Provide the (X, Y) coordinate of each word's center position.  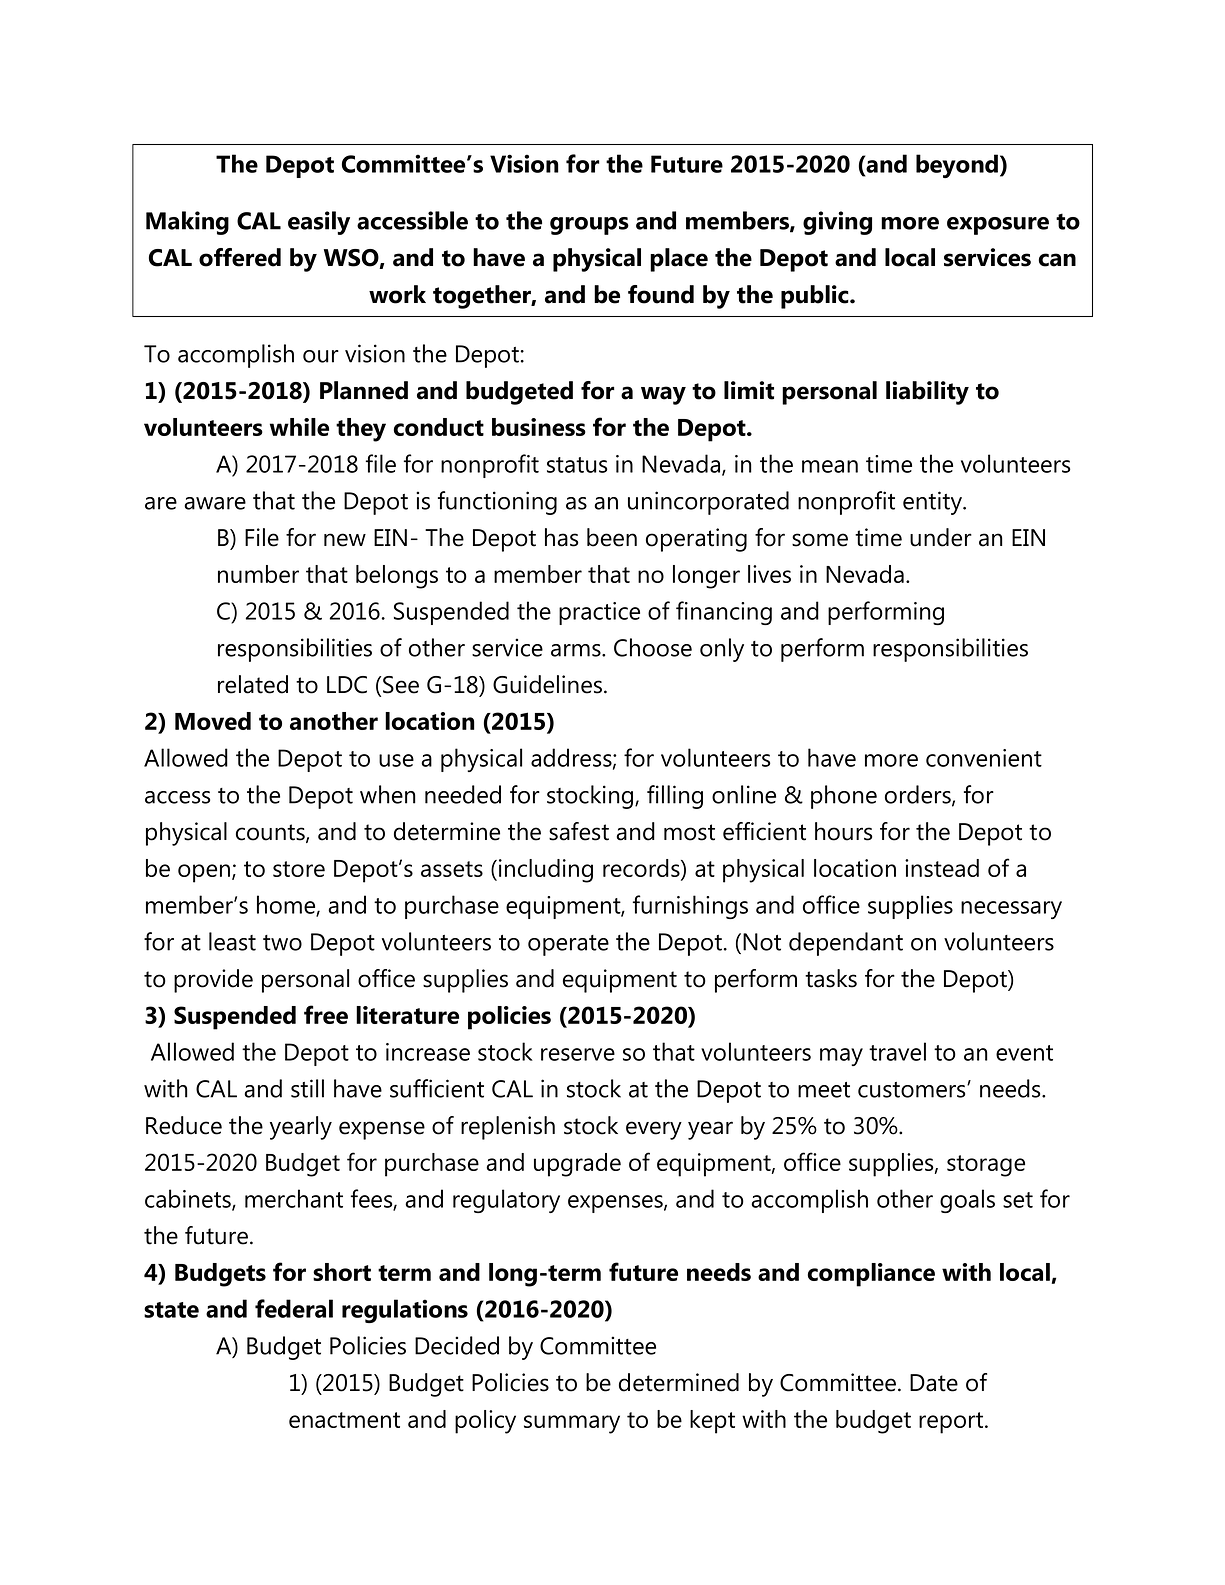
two (282, 943)
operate (568, 945)
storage (986, 1166)
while (299, 427)
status (577, 465)
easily (319, 223)
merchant (294, 1198)
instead (942, 868)
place (679, 260)
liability (927, 393)
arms (577, 650)
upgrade (577, 1165)
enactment (344, 1420)
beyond (957, 166)
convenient (984, 758)
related (253, 684)
